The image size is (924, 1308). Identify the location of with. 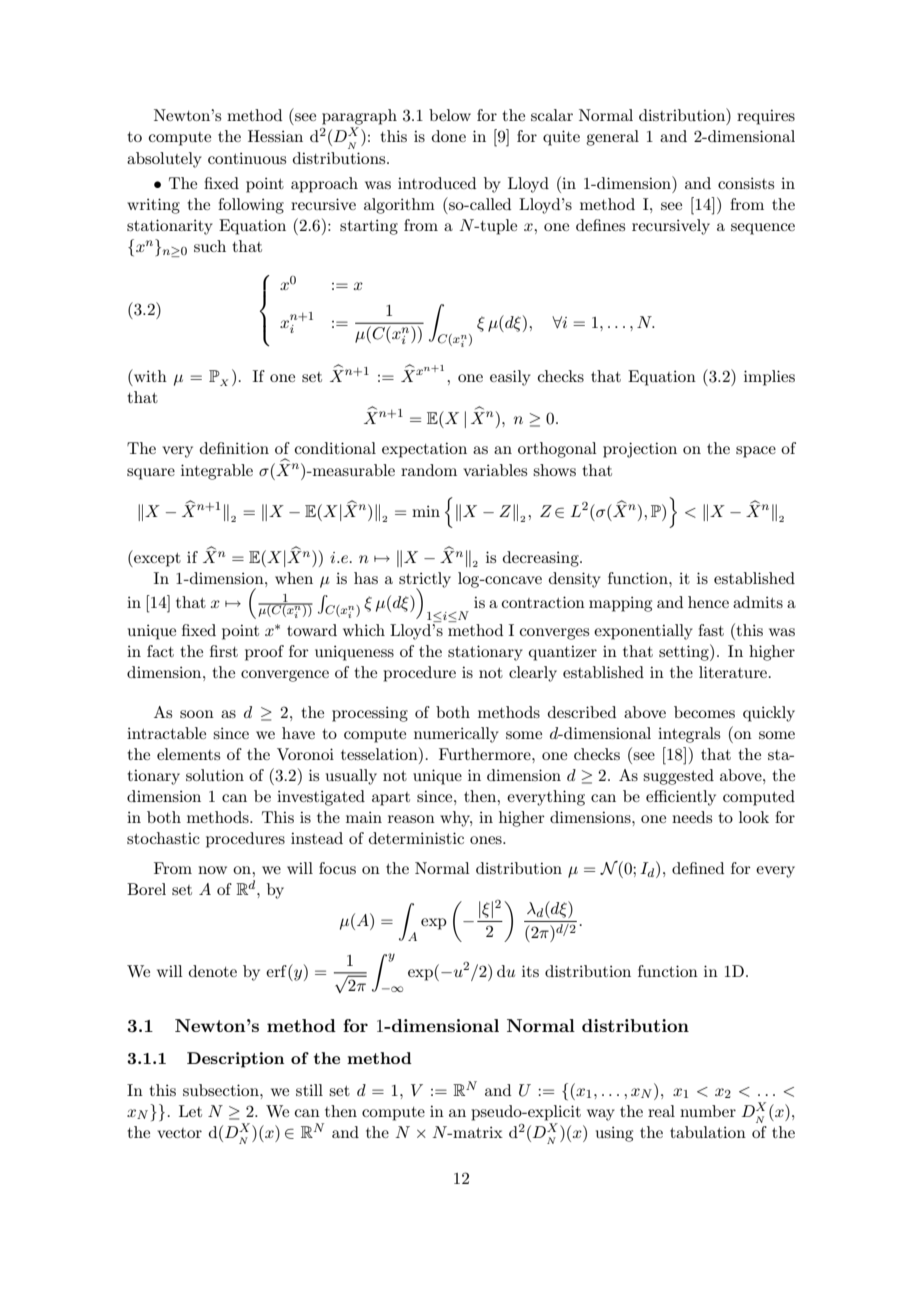
(149, 375).
